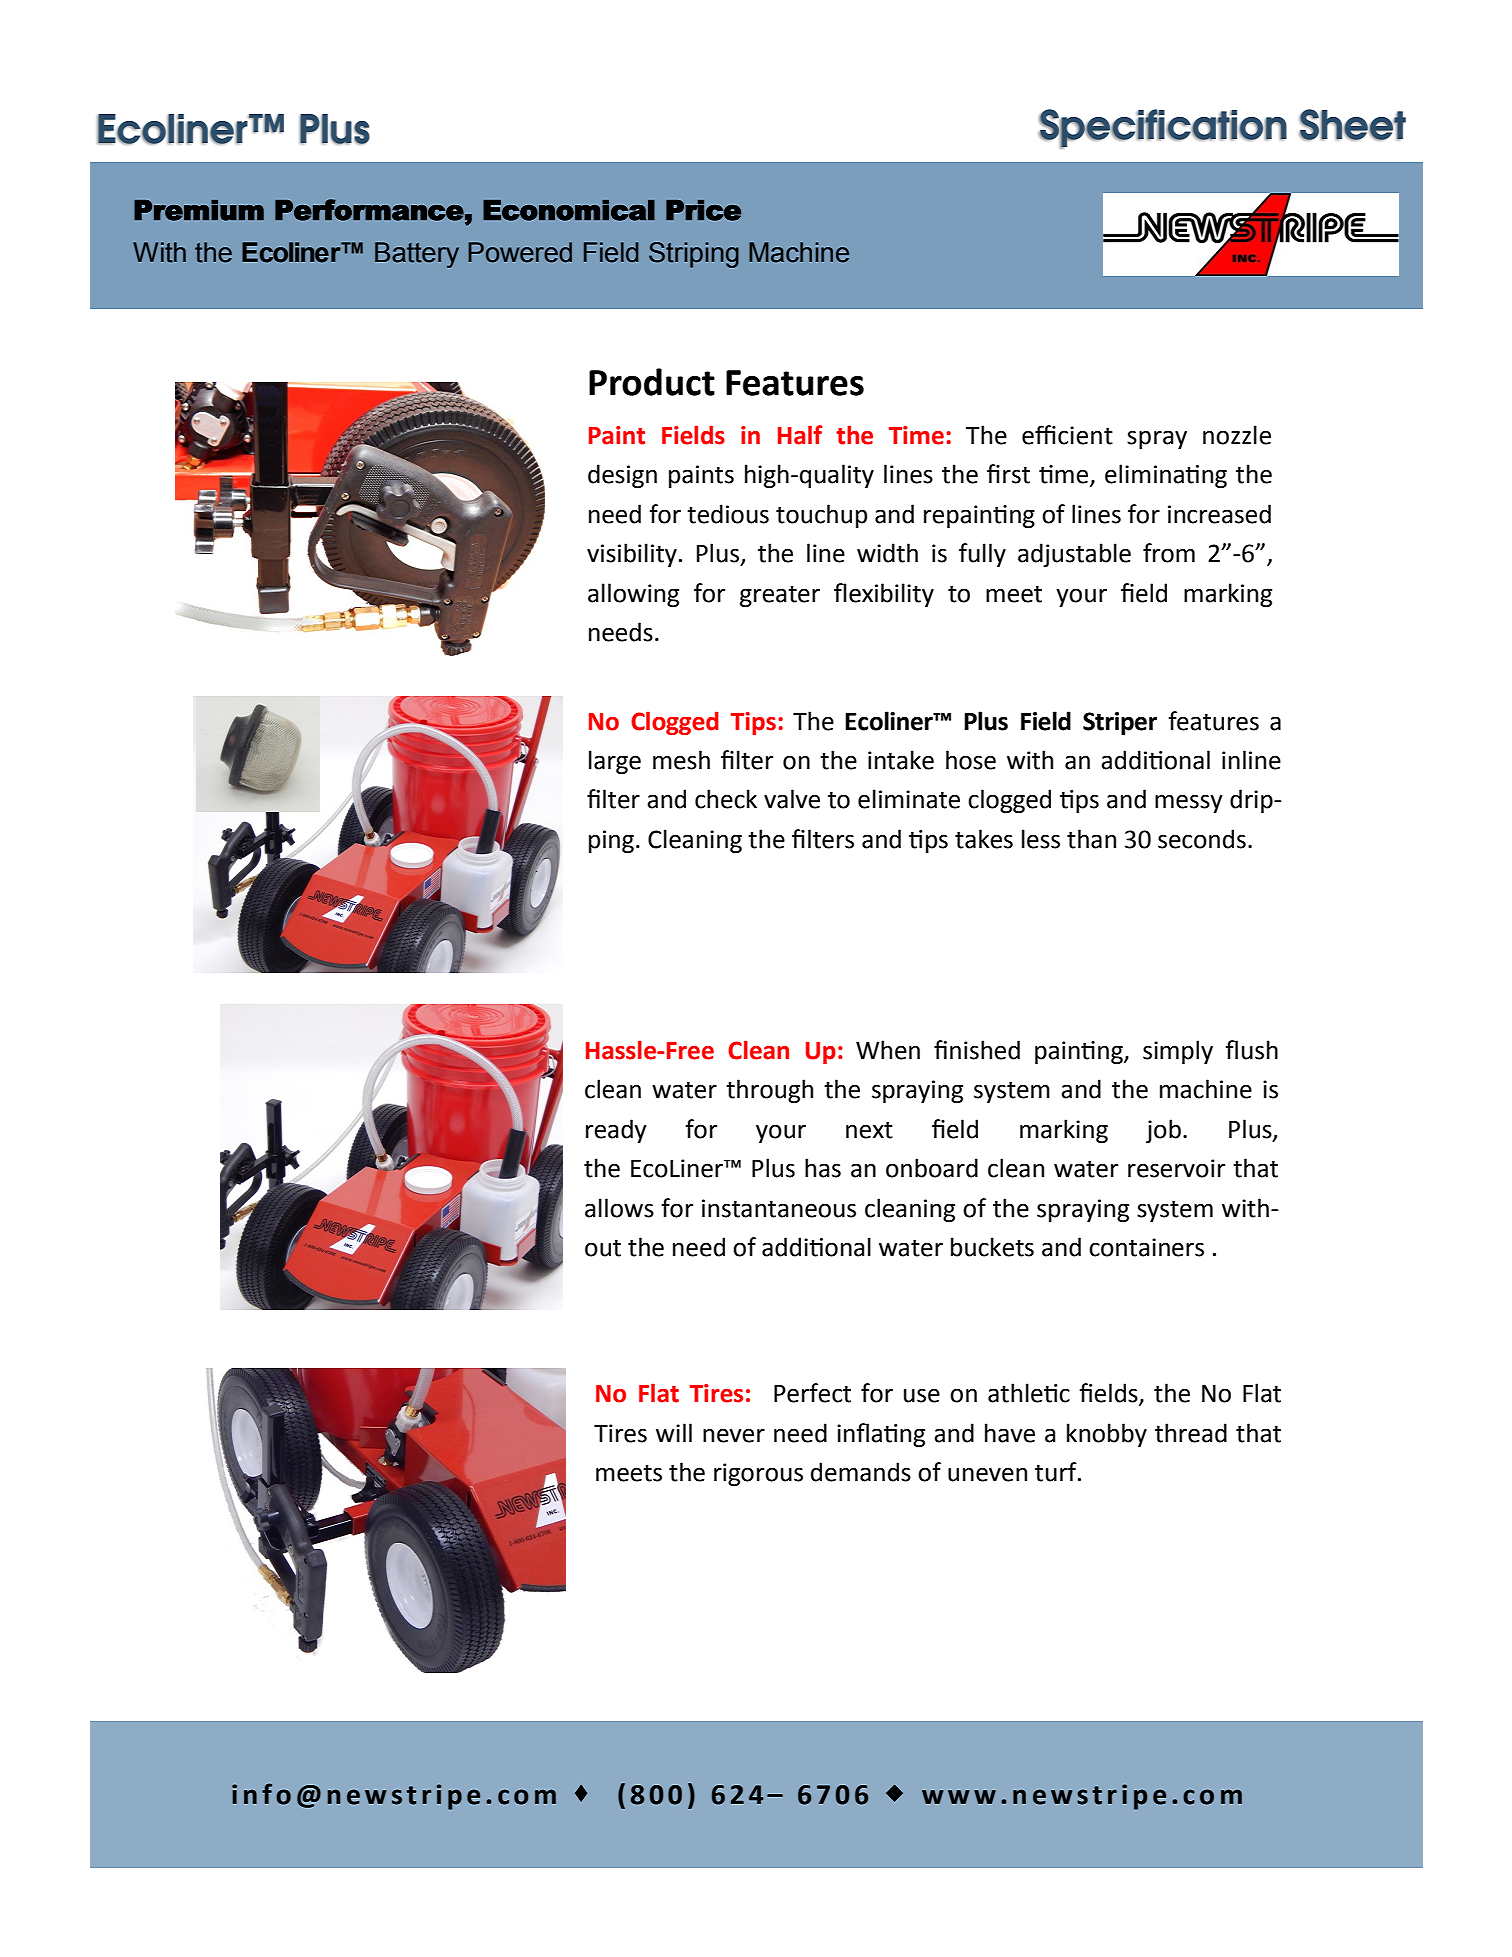 The image size is (1512, 1957). I want to click on valve, so click(792, 799).
